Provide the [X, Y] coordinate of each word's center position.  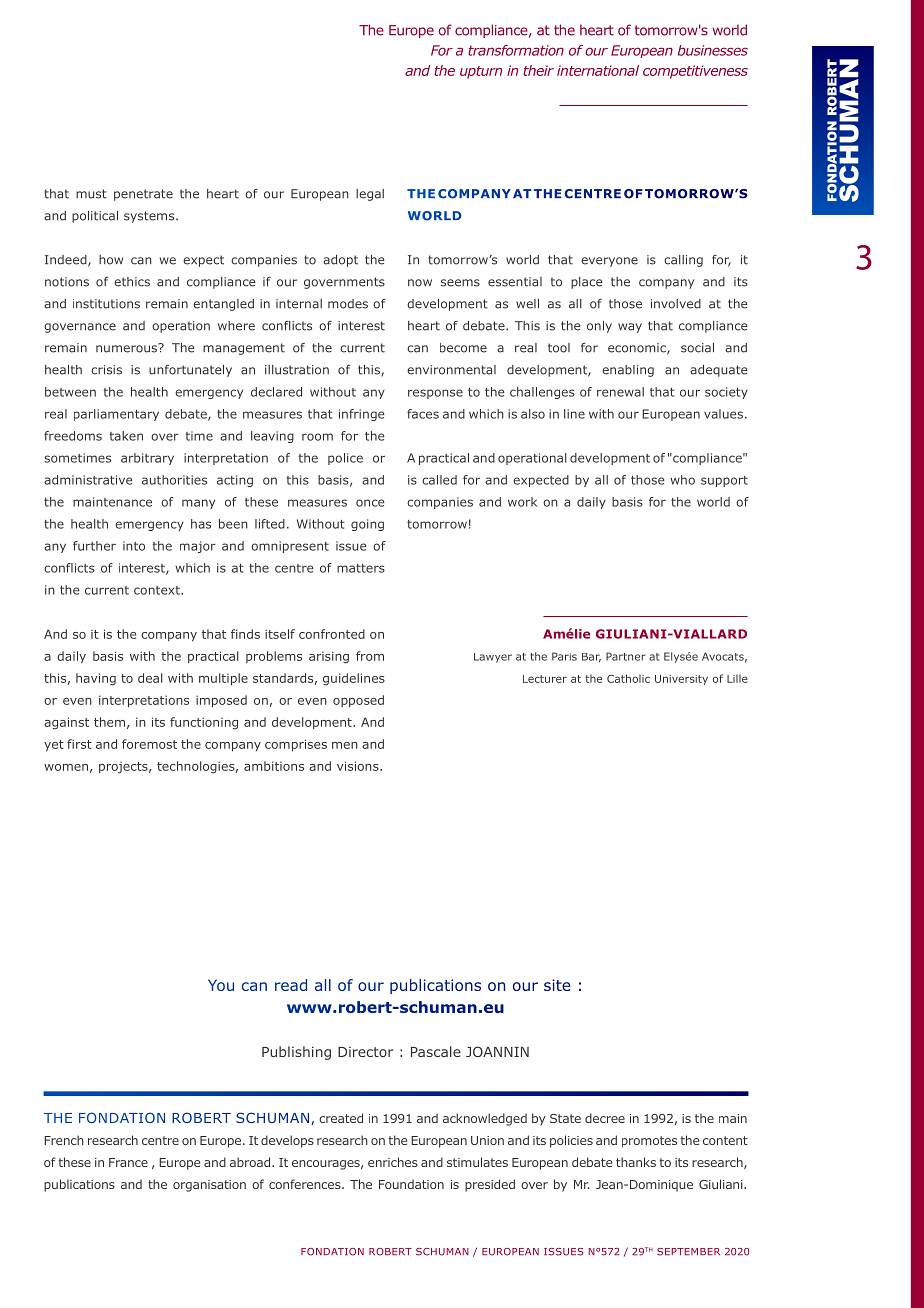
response [435, 394]
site [557, 985]
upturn [481, 72]
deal [150, 678]
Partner [626, 656]
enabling [628, 371]
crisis [106, 370]
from [370, 656]
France [128, 1162]
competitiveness [695, 72]
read [291, 985]
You [221, 985]
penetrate [143, 195]
